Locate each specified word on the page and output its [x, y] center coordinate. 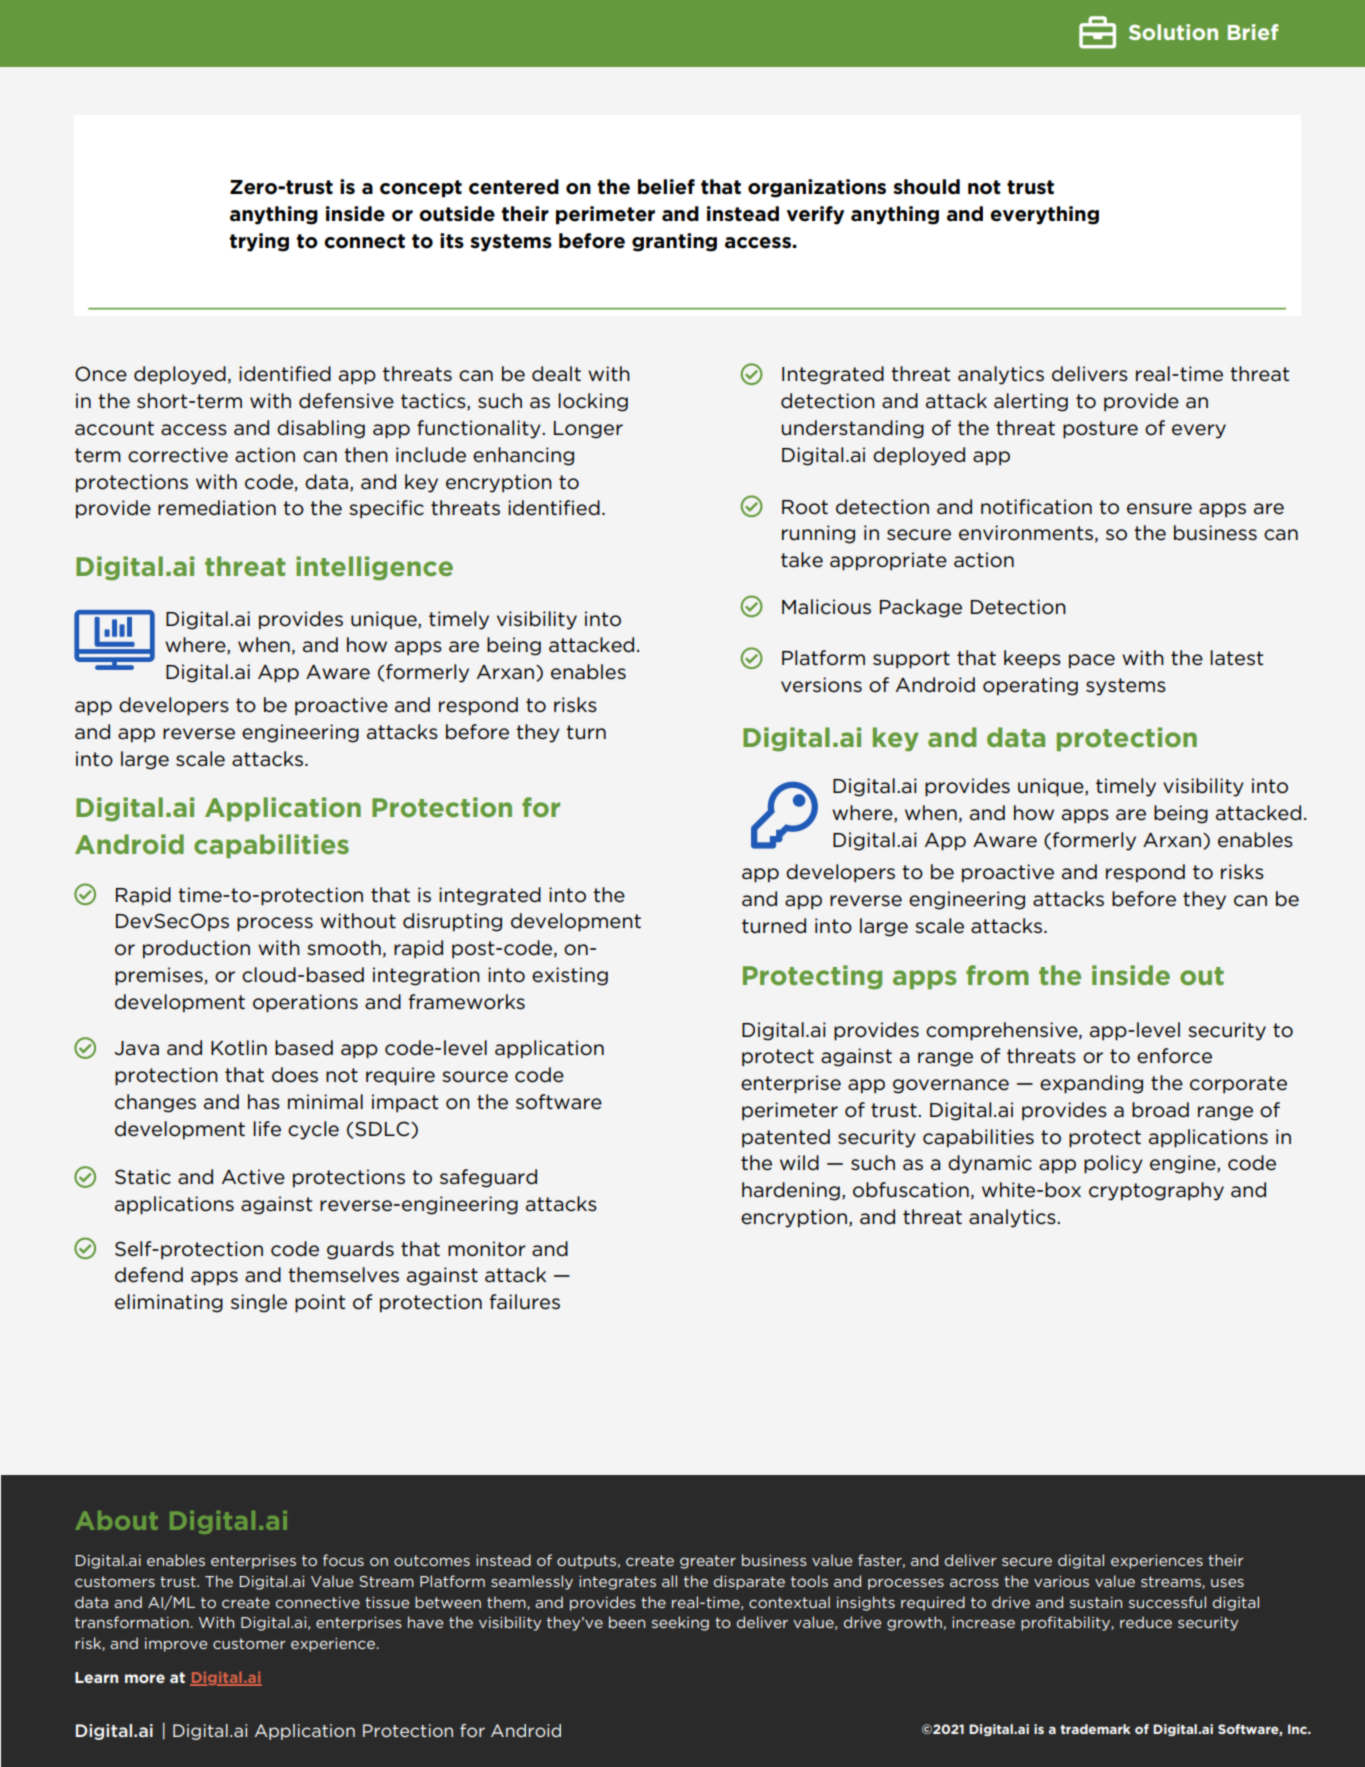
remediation [217, 508]
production [196, 949]
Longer [588, 430]
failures [524, 1302]
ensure [1159, 509]
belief [666, 187]
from [997, 975]
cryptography [1156, 1191]
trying [259, 242]
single [259, 1303]
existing [570, 976]
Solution [1173, 32]
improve [176, 1645]
